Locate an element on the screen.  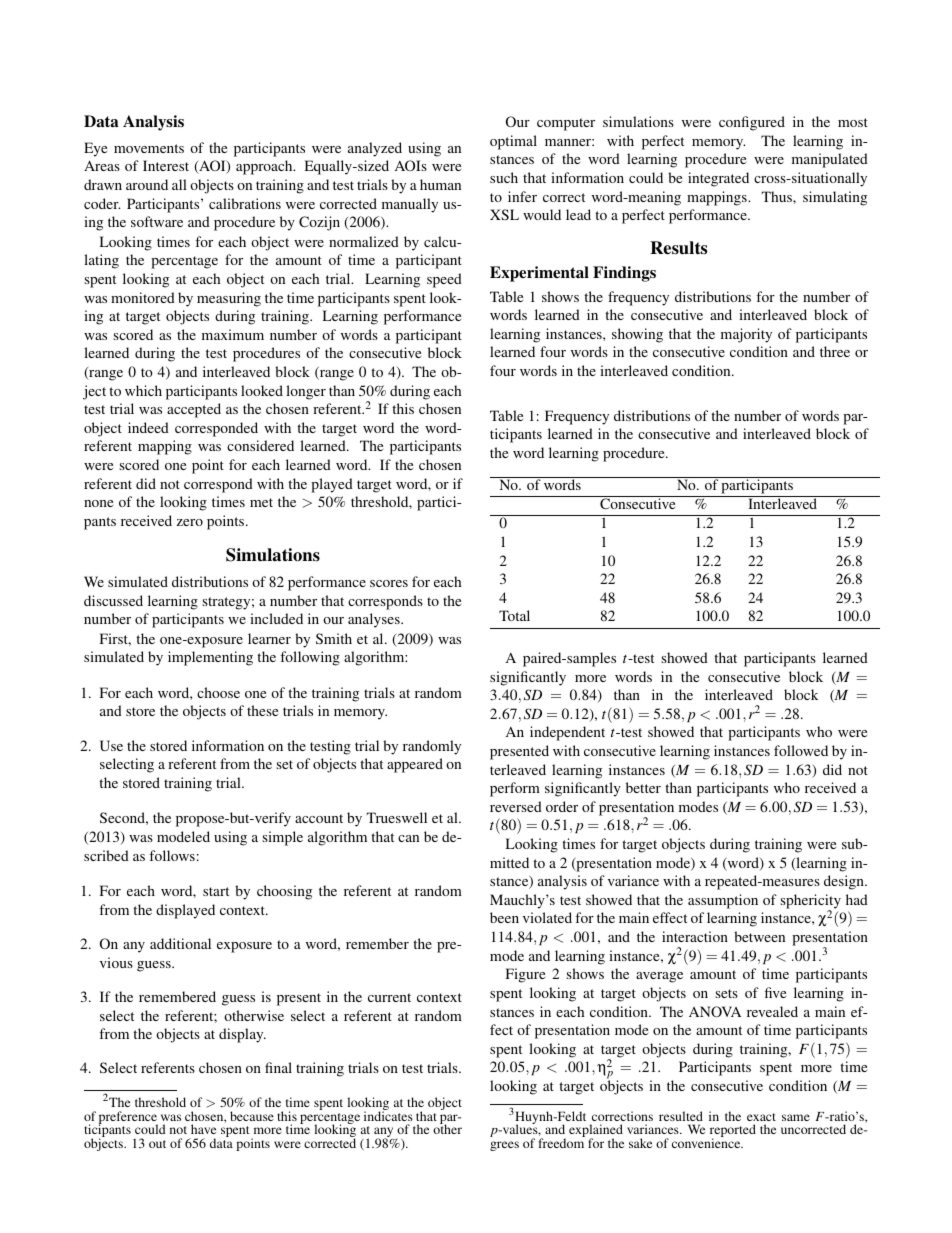
have is located at coordinates (203, 1129).
